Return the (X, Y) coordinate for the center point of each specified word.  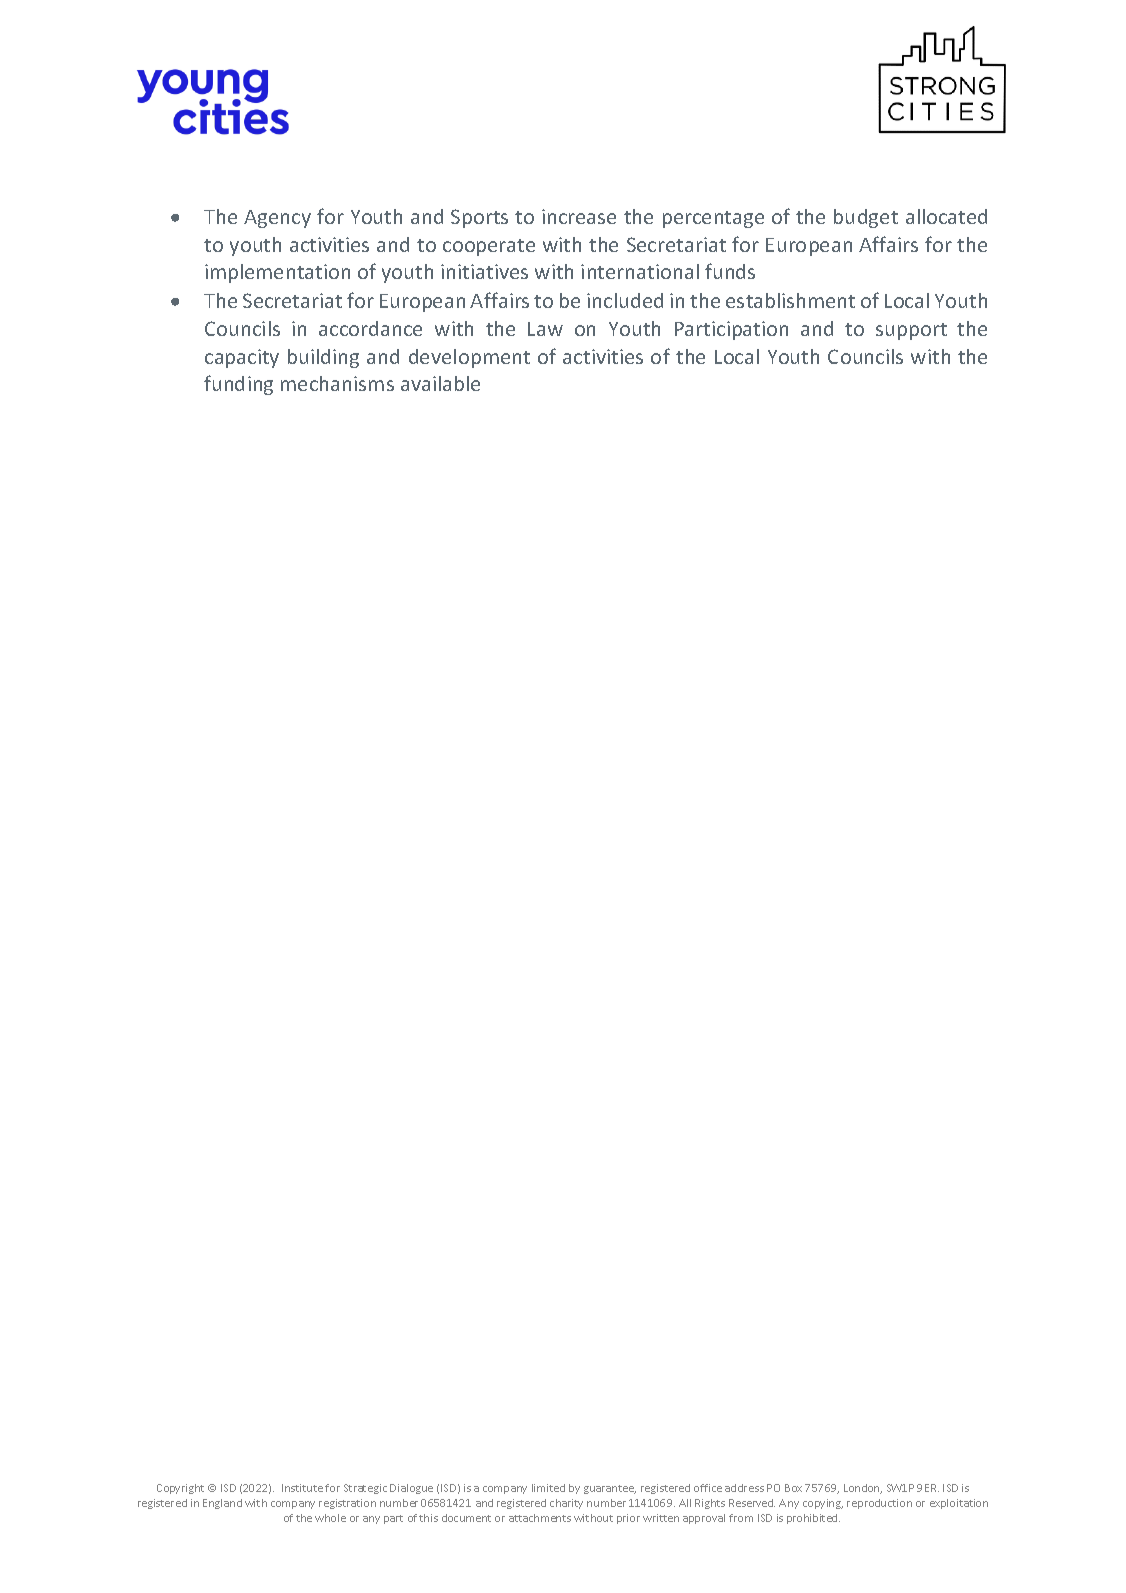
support (911, 331)
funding (238, 385)
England (222, 1504)
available (440, 383)
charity (566, 1504)
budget (866, 218)
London (863, 1489)
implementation (277, 273)
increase (579, 216)
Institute (302, 1488)
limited (548, 1488)
